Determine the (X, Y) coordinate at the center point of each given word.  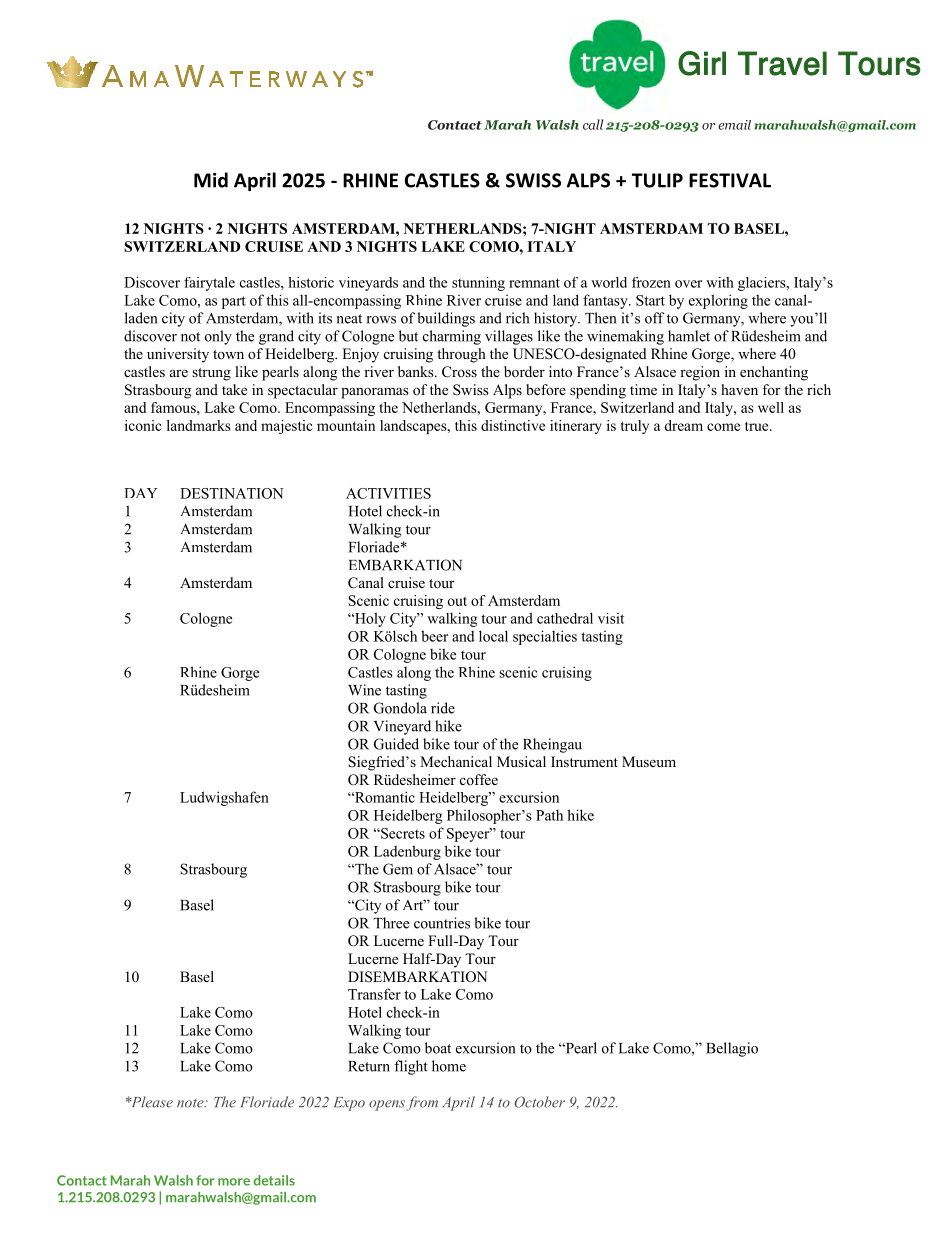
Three (391, 923)
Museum (649, 761)
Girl (702, 63)
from (422, 1103)
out (457, 601)
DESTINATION (231, 493)
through (461, 355)
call (593, 124)
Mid (211, 180)
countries (442, 923)
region (700, 373)
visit (611, 618)
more (234, 1182)
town (228, 354)
